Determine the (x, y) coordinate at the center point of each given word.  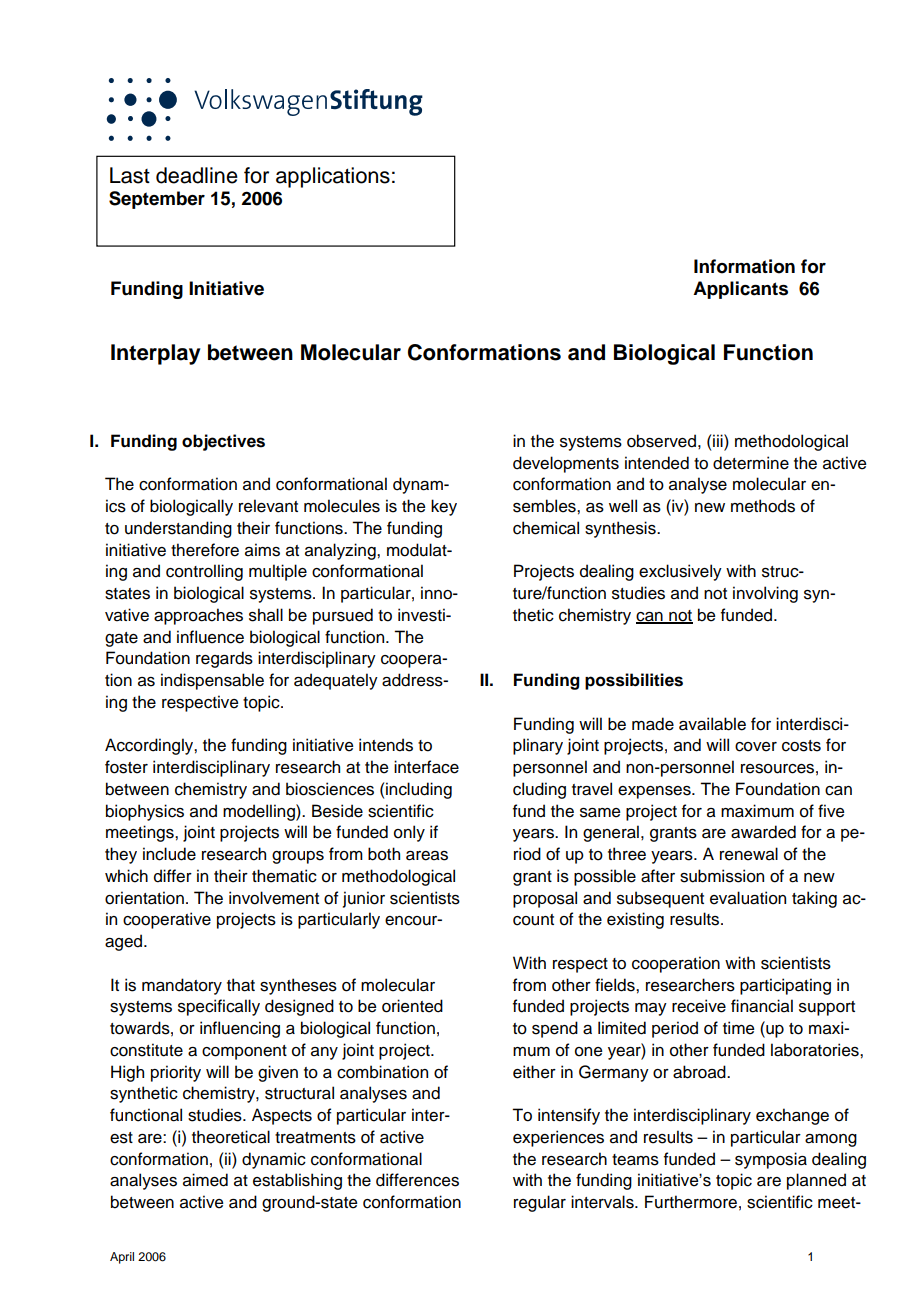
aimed (205, 1180)
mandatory (182, 986)
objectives (223, 442)
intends (386, 745)
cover (756, 747)
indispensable (212, 681)
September (157, 200)
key (444, 507)
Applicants (740, 290)
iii (719, 440)
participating (785, 986)
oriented (412, 1006)
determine (751, 463)
